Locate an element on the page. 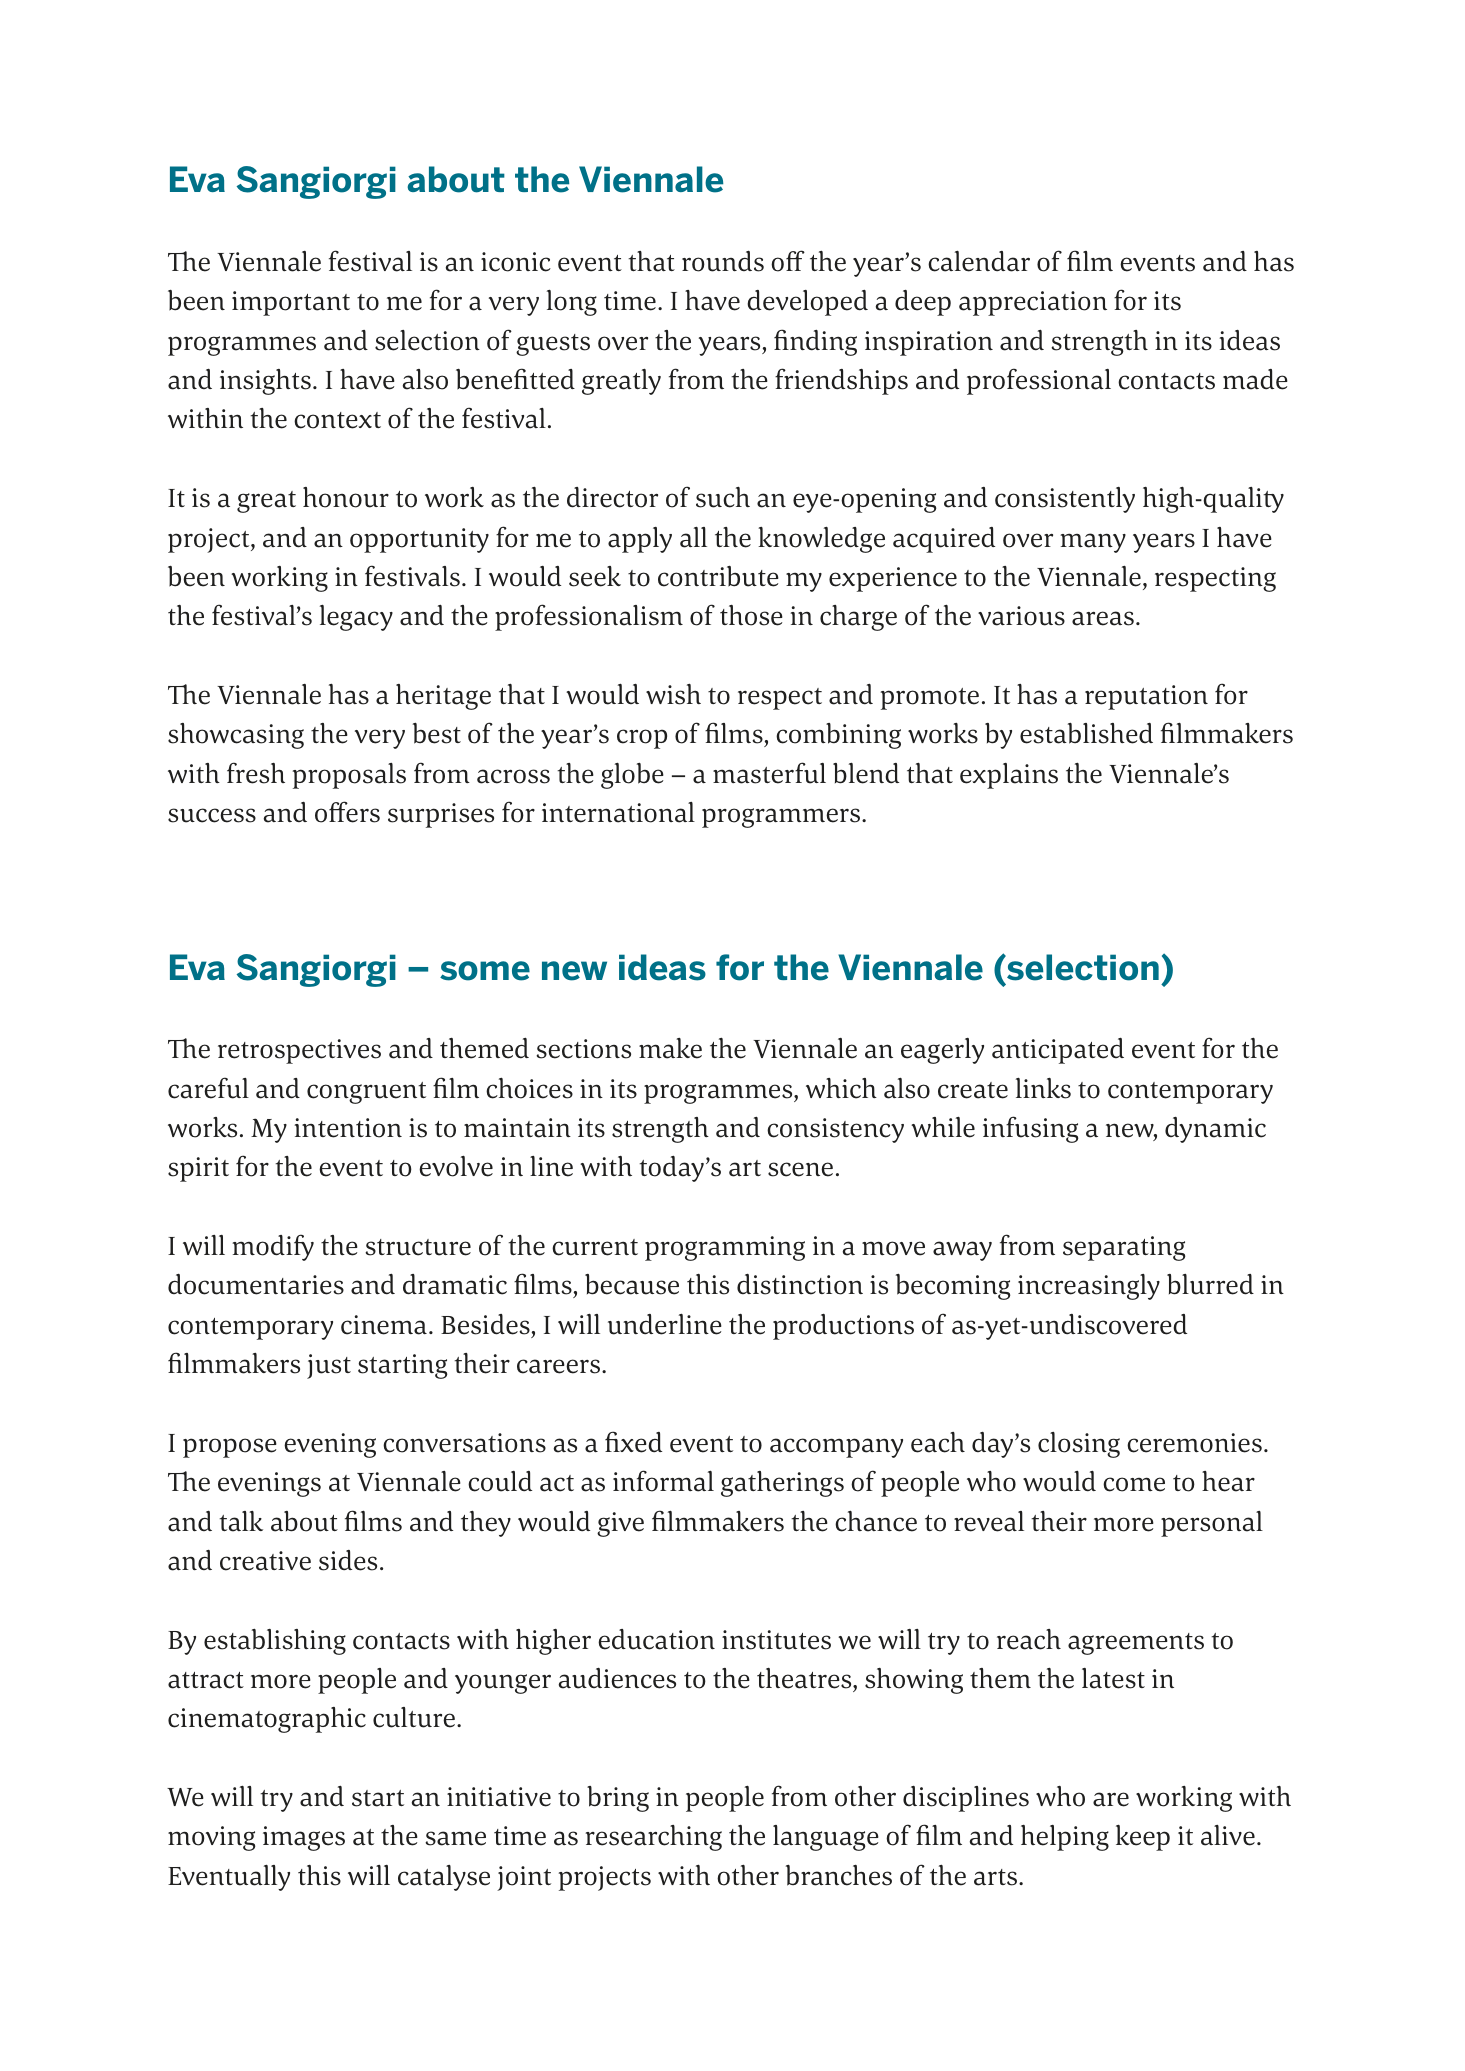 The image size is (1465, 2071). reputation is located at coordinates (1146, 697).
